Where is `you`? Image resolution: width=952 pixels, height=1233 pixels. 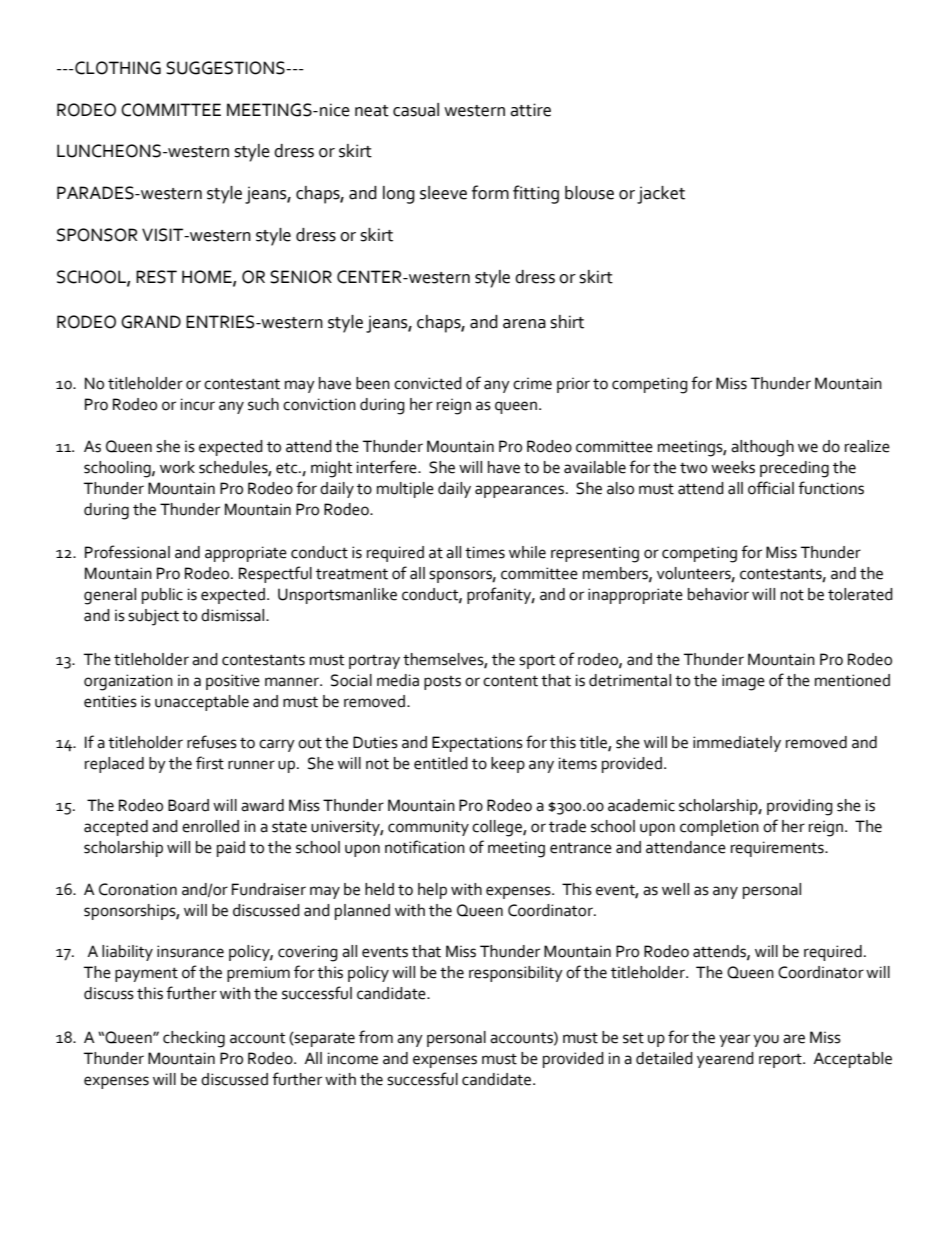
you is located at coordinates (766, 1040).
